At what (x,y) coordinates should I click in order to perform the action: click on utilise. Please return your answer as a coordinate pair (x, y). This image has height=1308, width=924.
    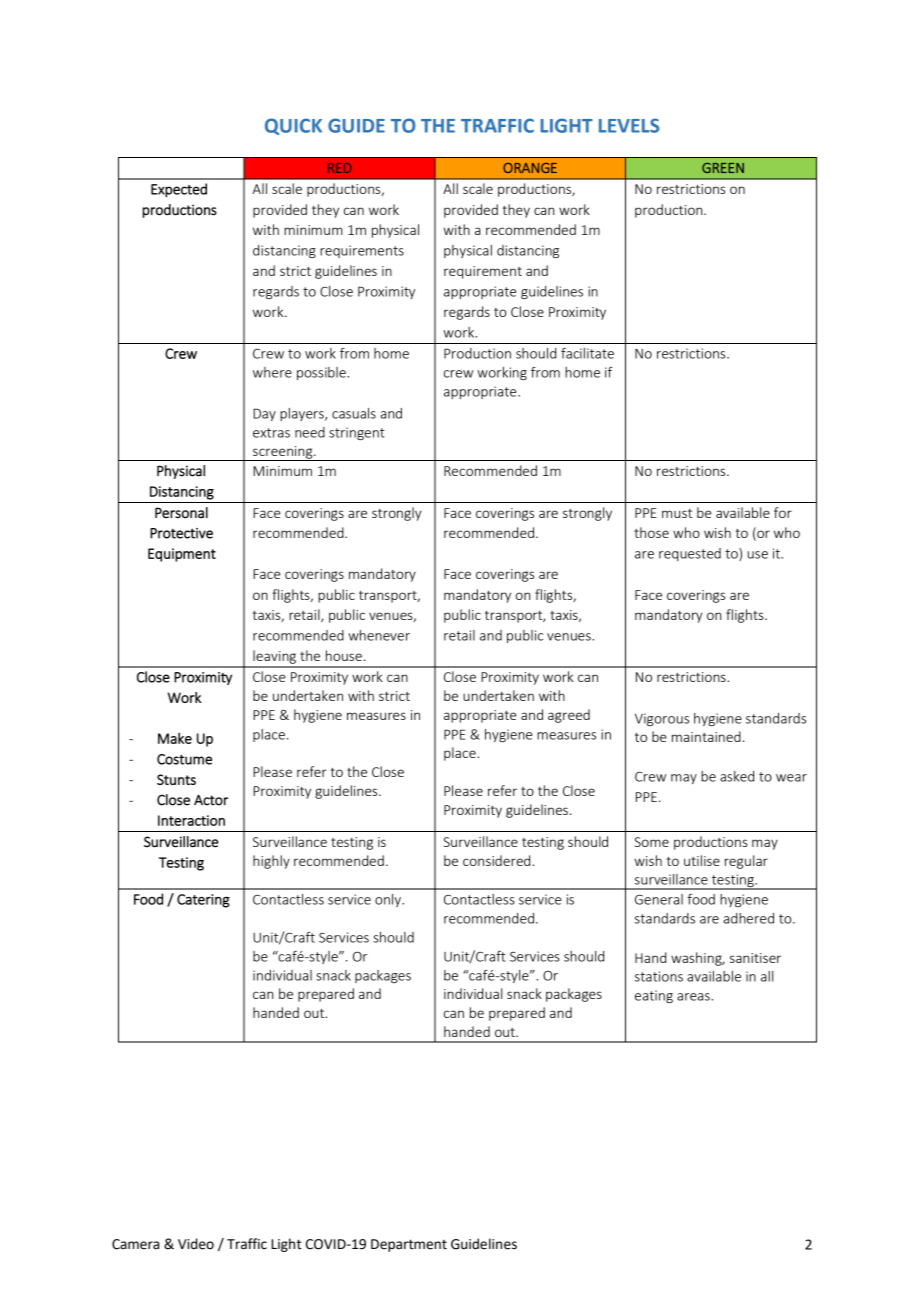
    Looking at the image, I should click on (702, 860).
